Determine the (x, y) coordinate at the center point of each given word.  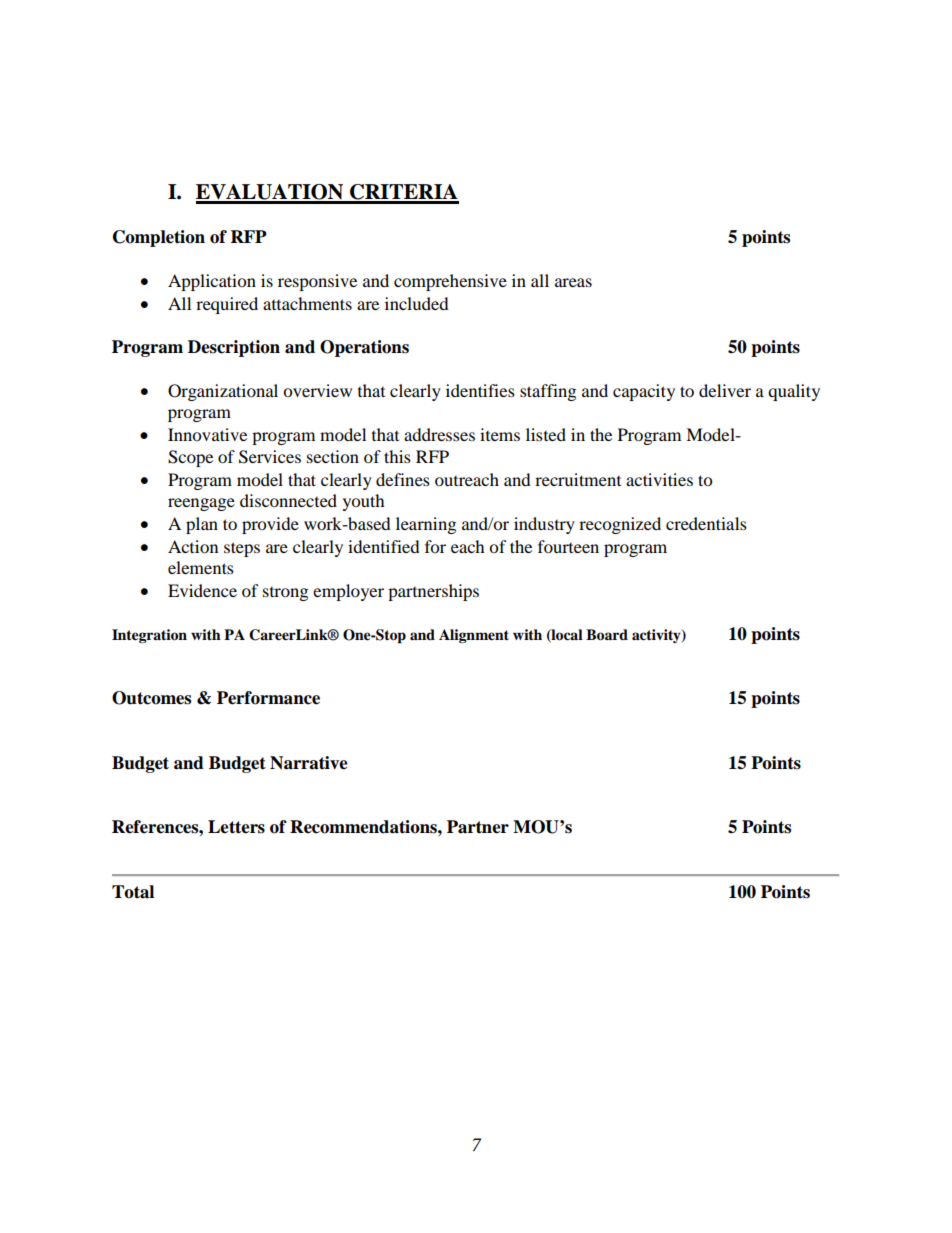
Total (133, 892)
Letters (236, 827)
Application (212, 282)
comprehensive (450, 282)
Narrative (309, 763)
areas (573, 282)
